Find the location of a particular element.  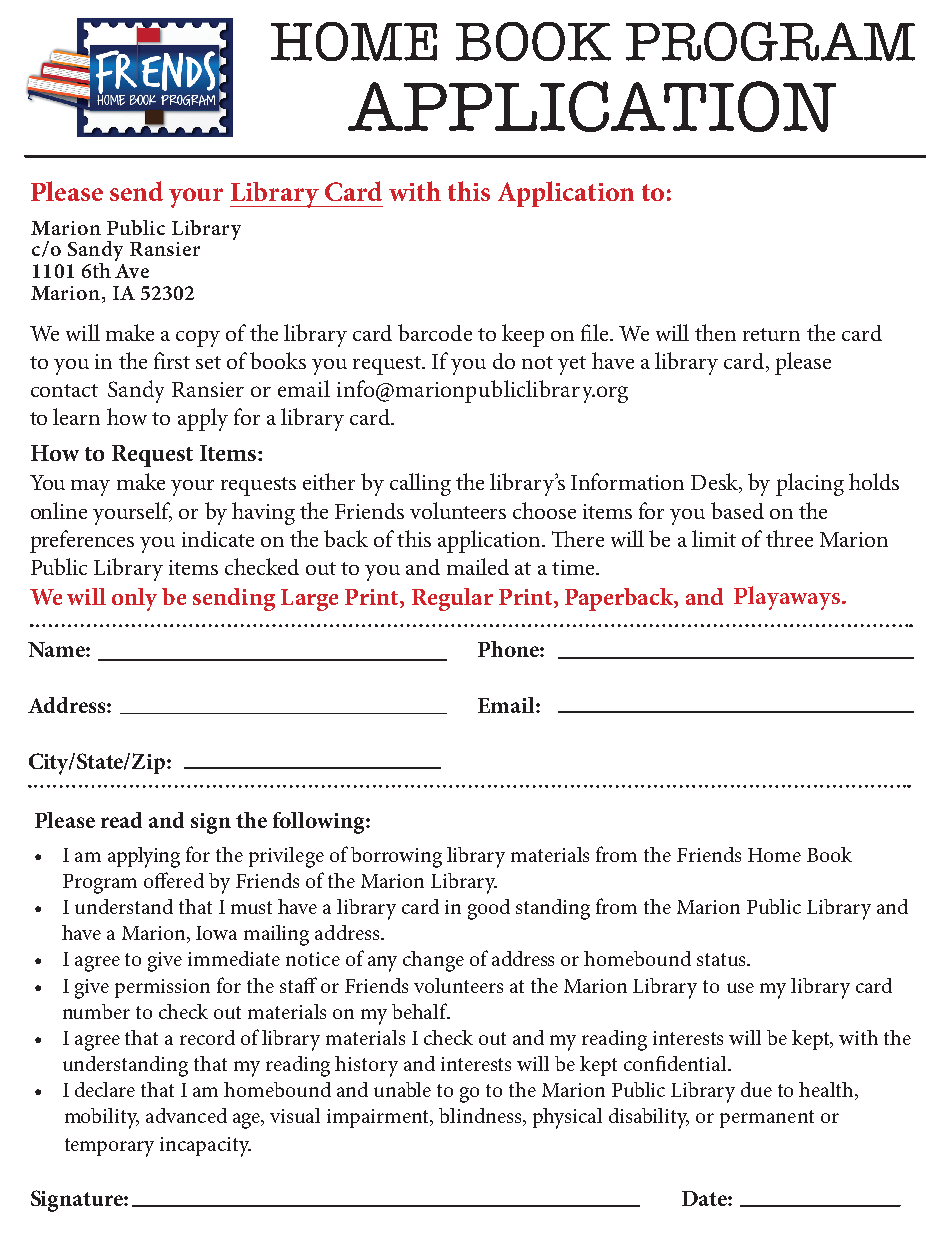

time is located at coordinates (574, 567).
